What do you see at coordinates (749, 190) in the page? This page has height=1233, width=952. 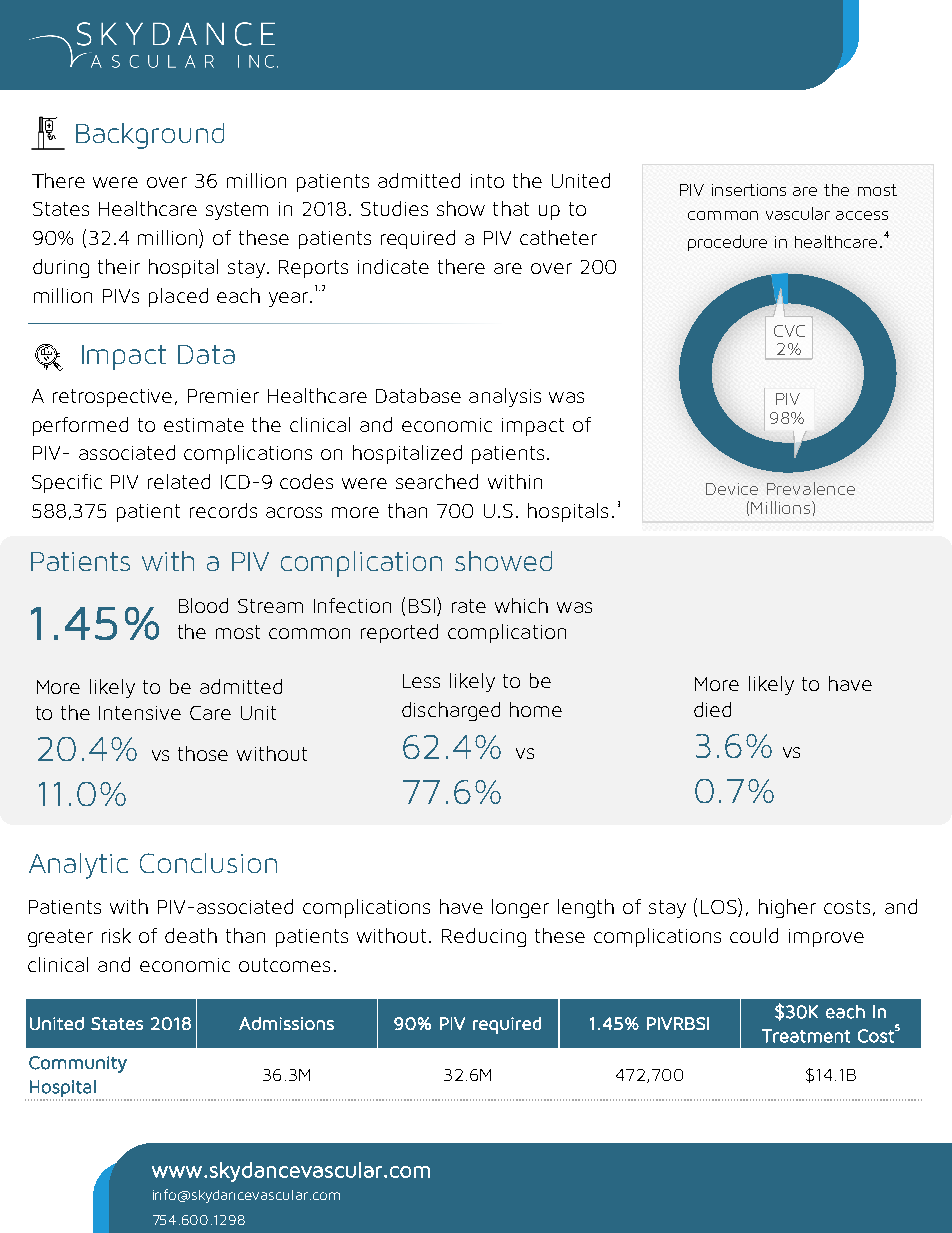 I see `insertions` at bounding box center [749, 190].
